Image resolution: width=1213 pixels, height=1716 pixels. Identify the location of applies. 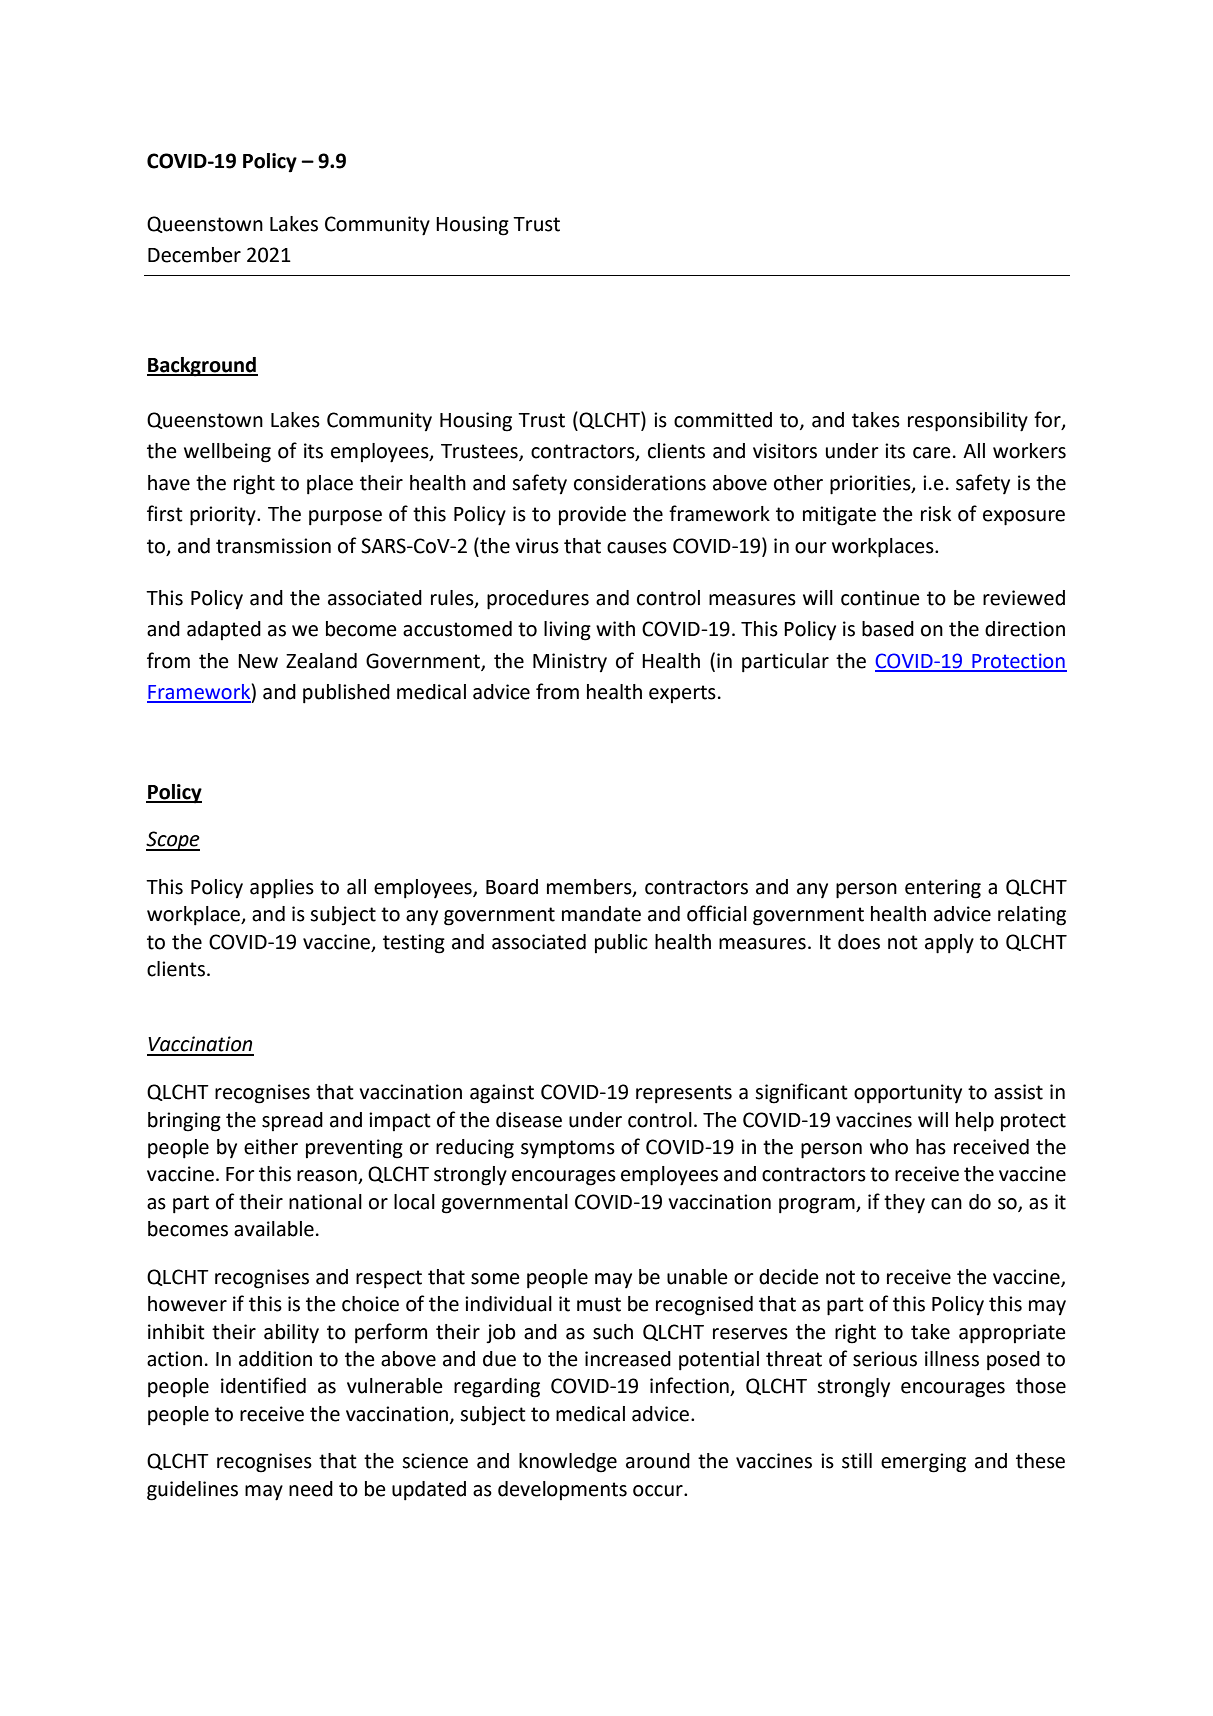
(282, 889).
